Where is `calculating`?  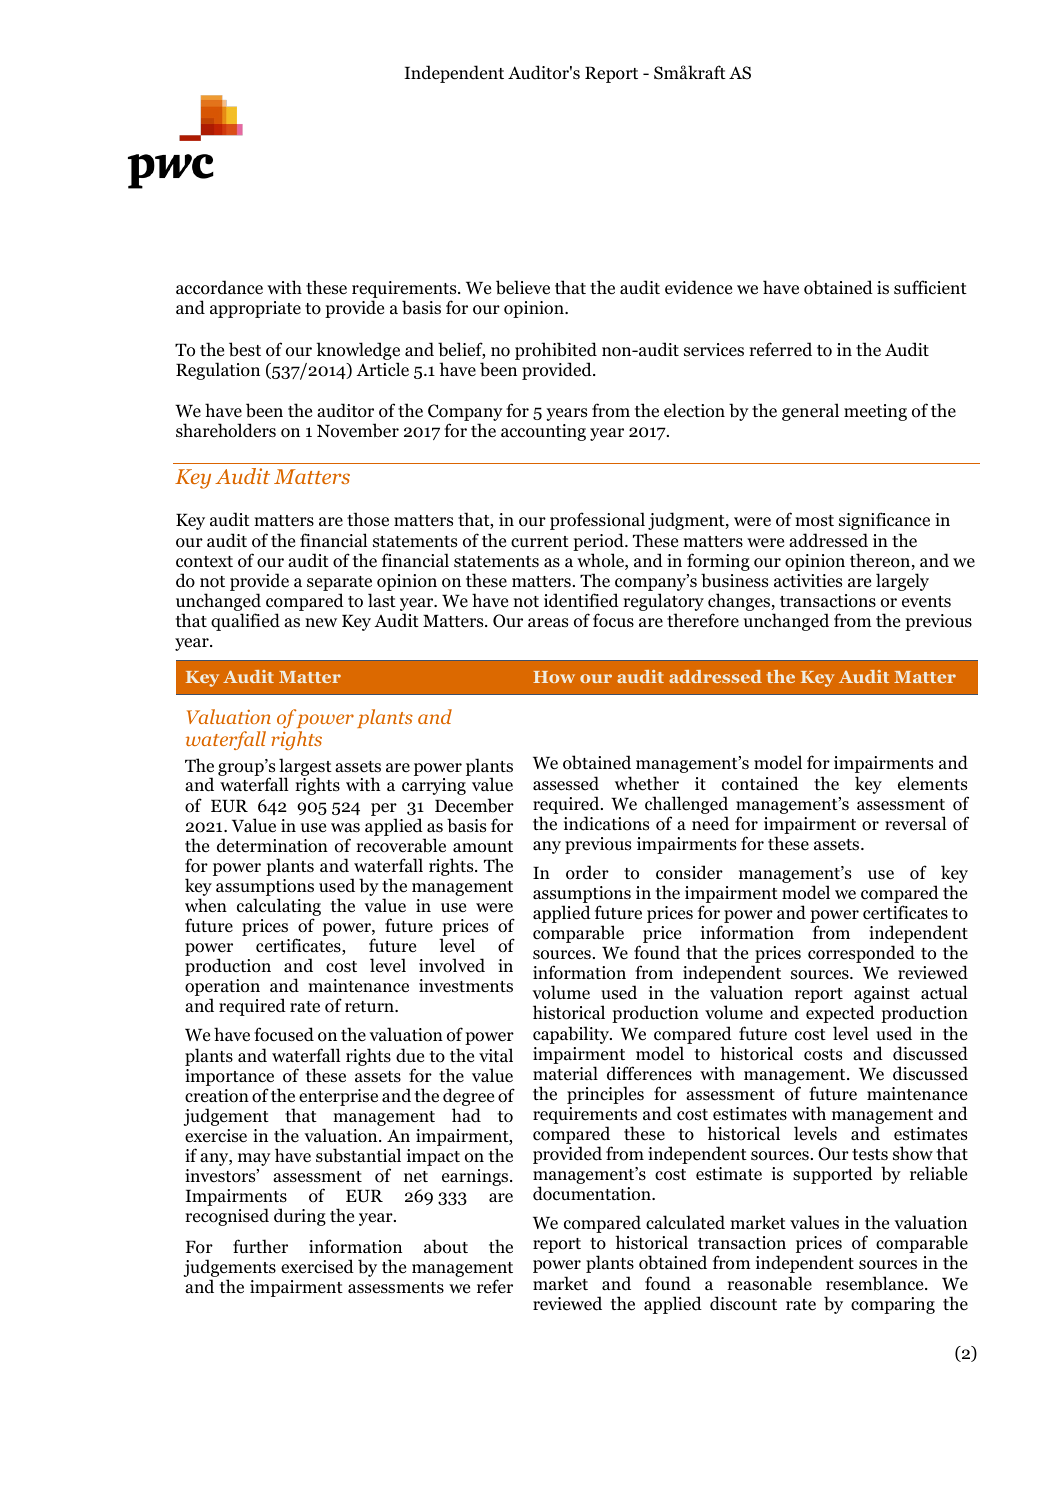
calculating is located at coordinates (279, 908).
